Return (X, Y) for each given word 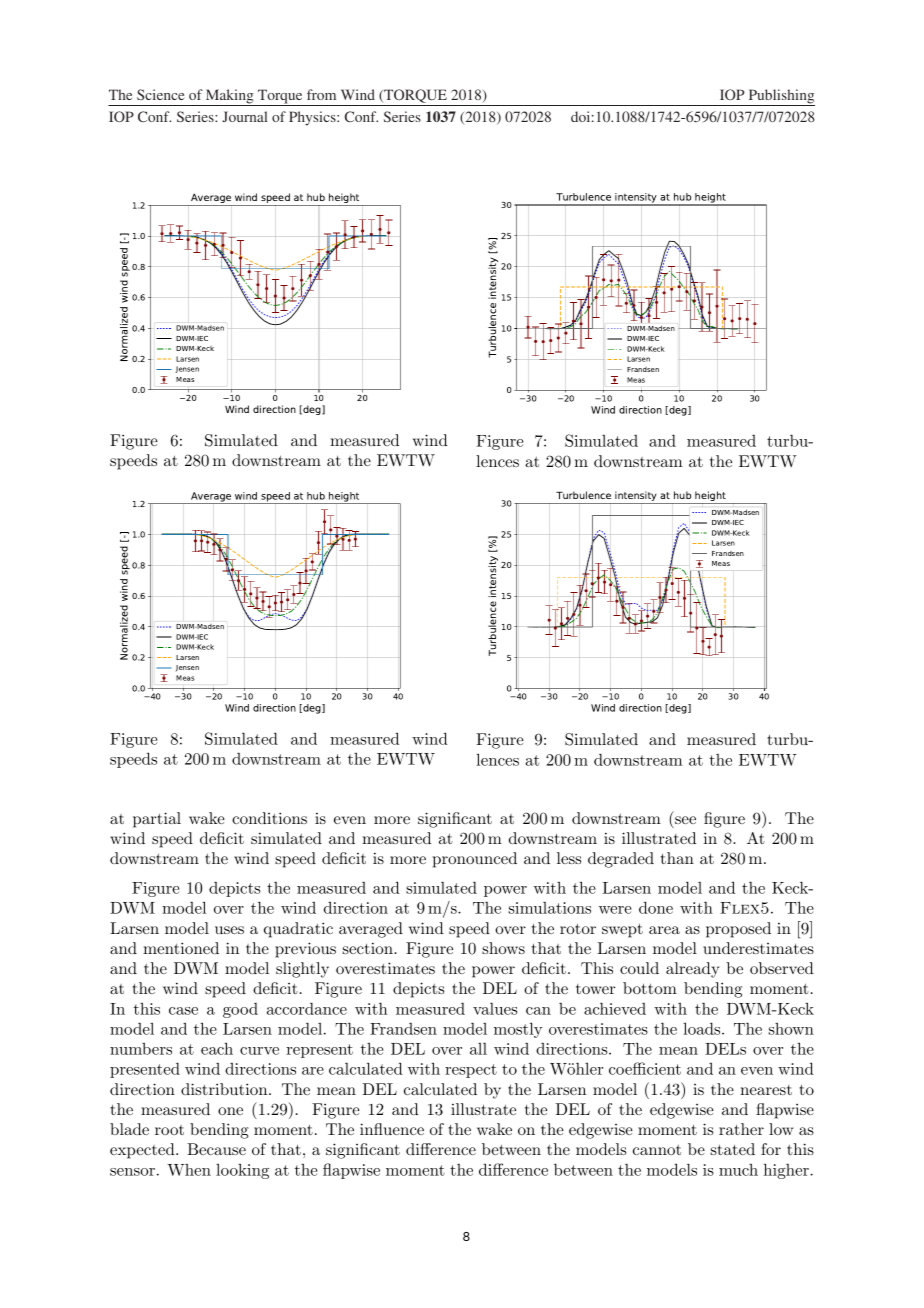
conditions (269, 818)
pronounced (475, 860)
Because (216, 1149)
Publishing (780, 97)
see (684, 821)
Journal (244, 116)
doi (580, 116)
